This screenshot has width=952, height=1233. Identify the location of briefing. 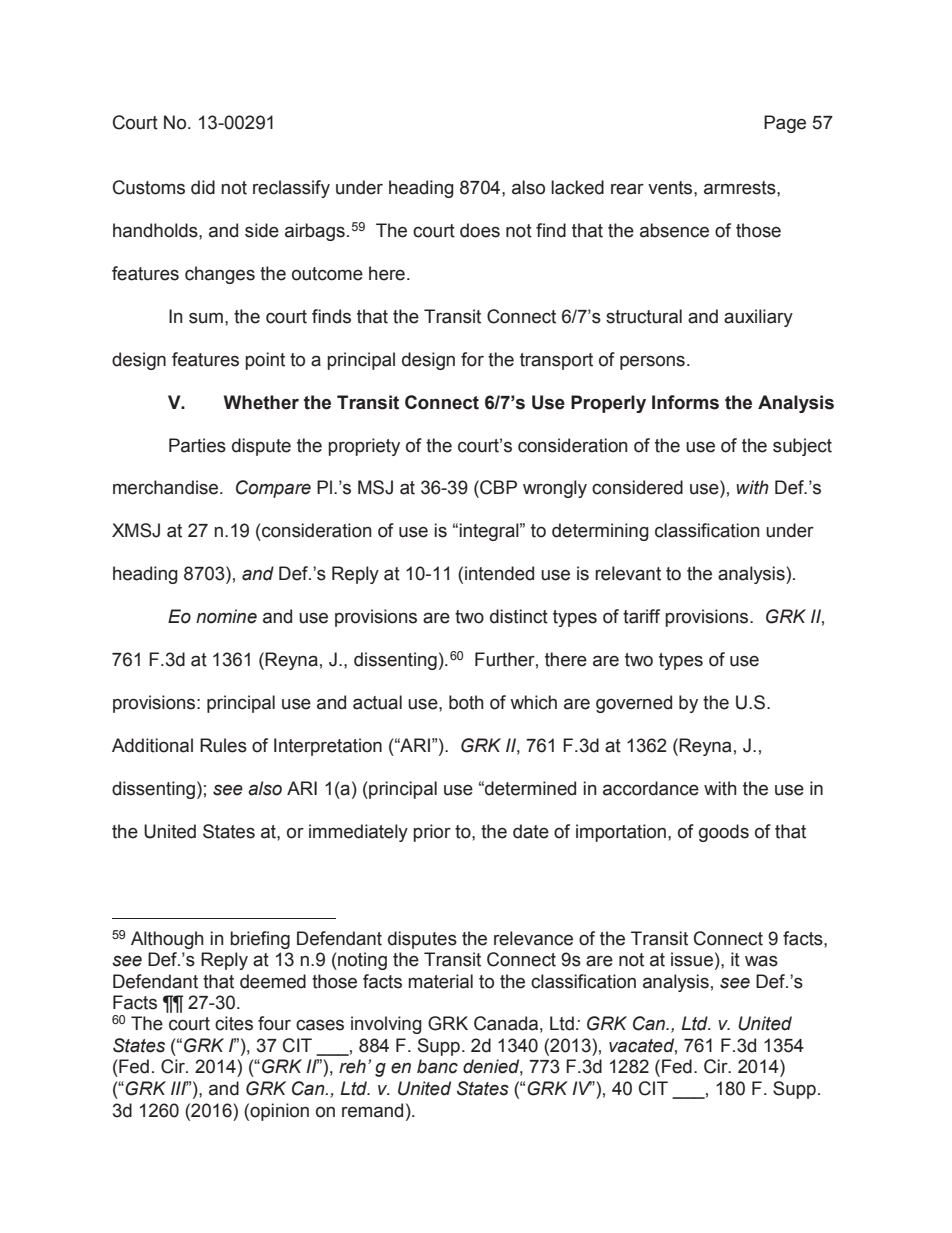
(260, 940).
